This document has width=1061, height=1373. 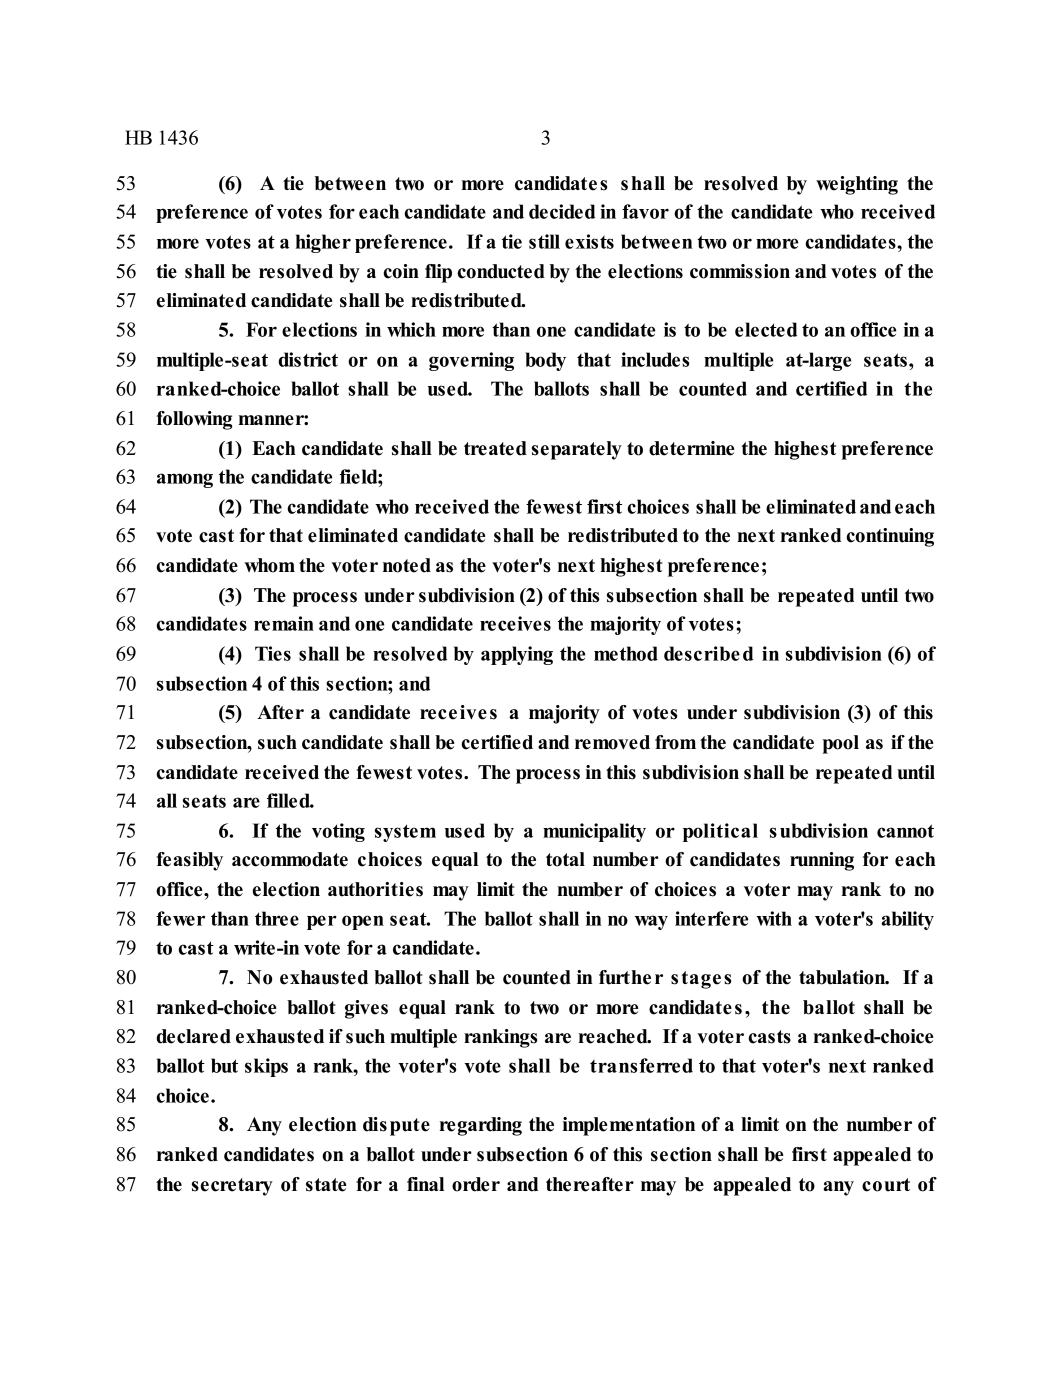 I want to click on decided, so click(x=562, y=211).
